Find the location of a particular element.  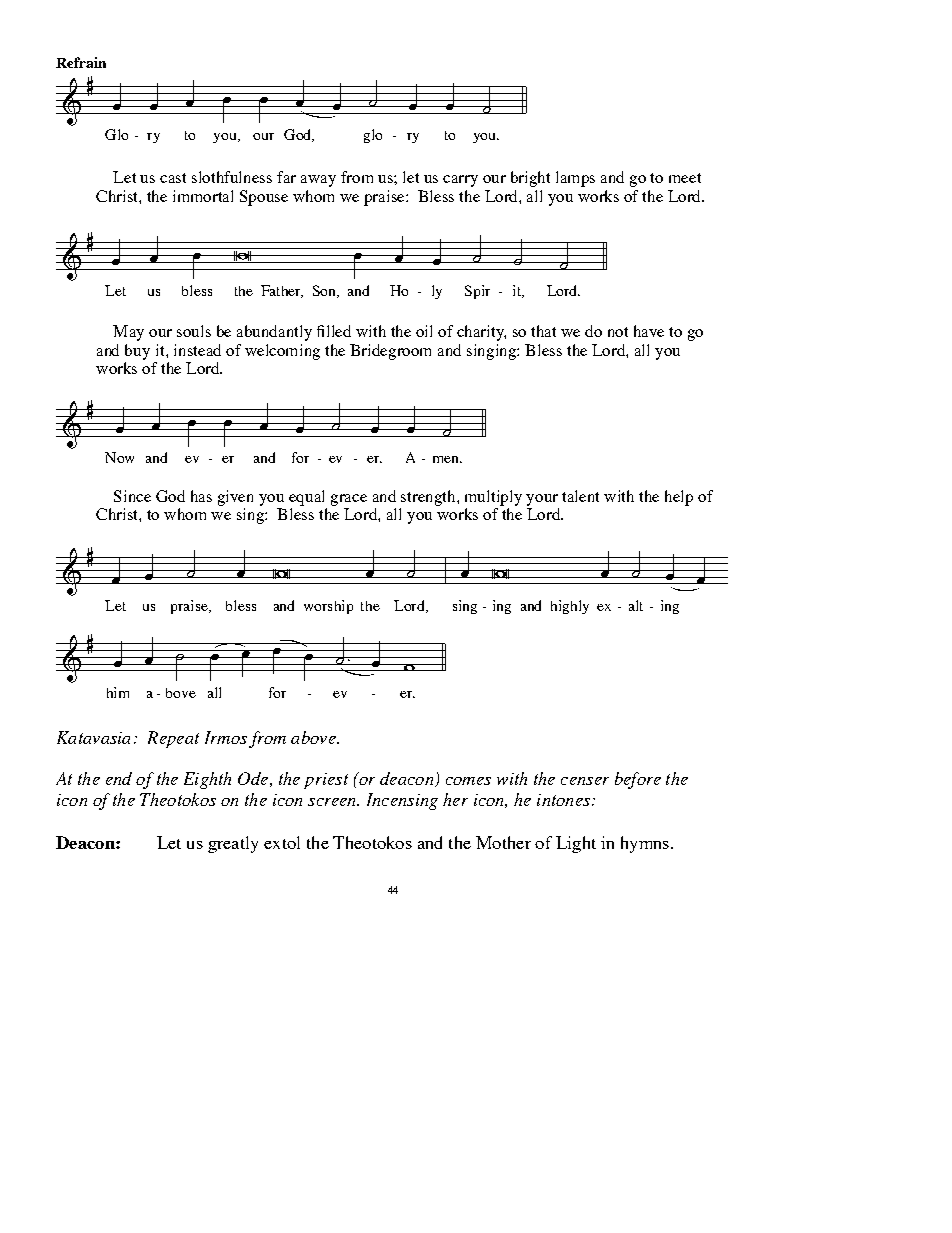

Bridegroom is located at coordinates (390, 352).
